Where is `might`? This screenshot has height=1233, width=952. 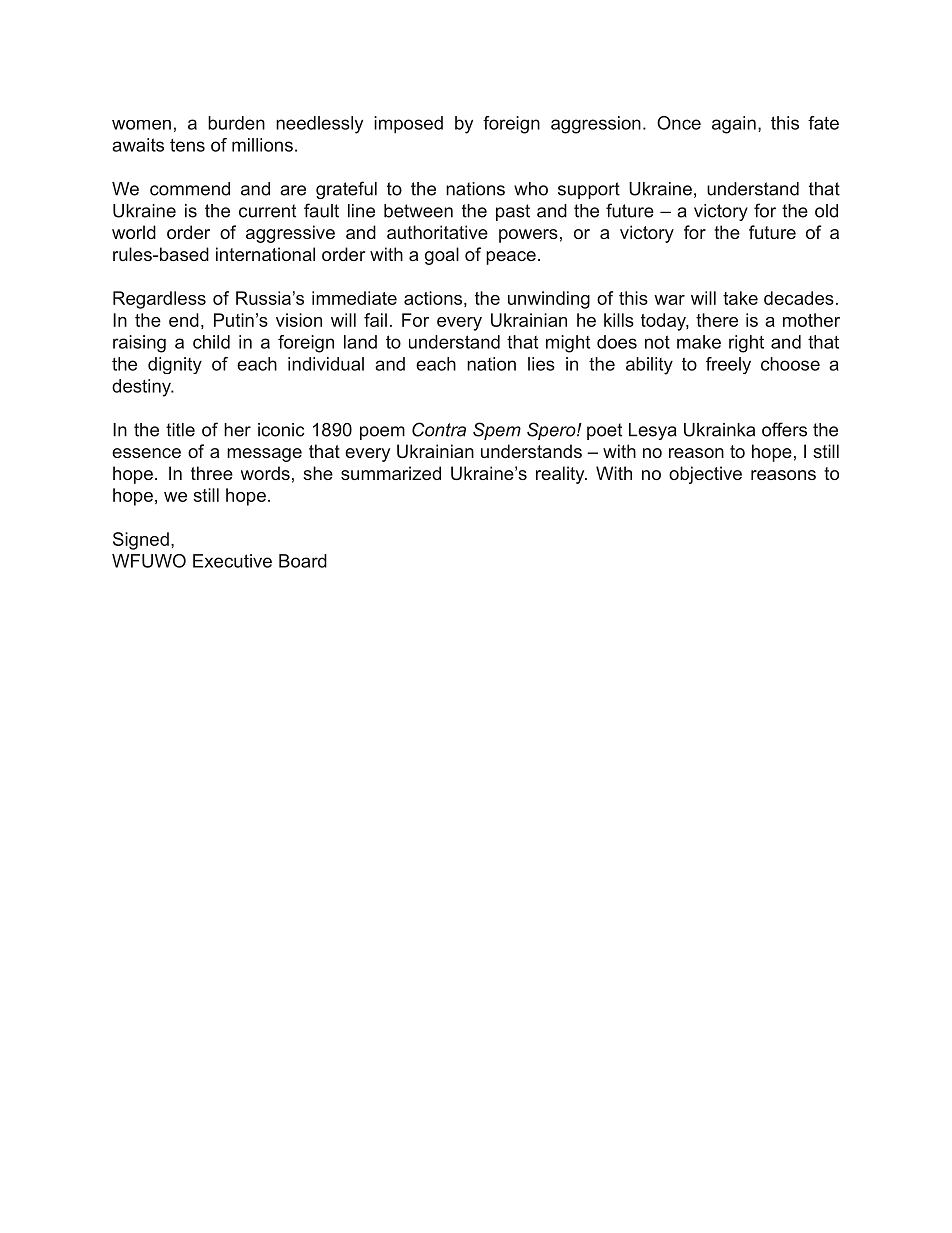
might is located at coordinates (568, 344).
